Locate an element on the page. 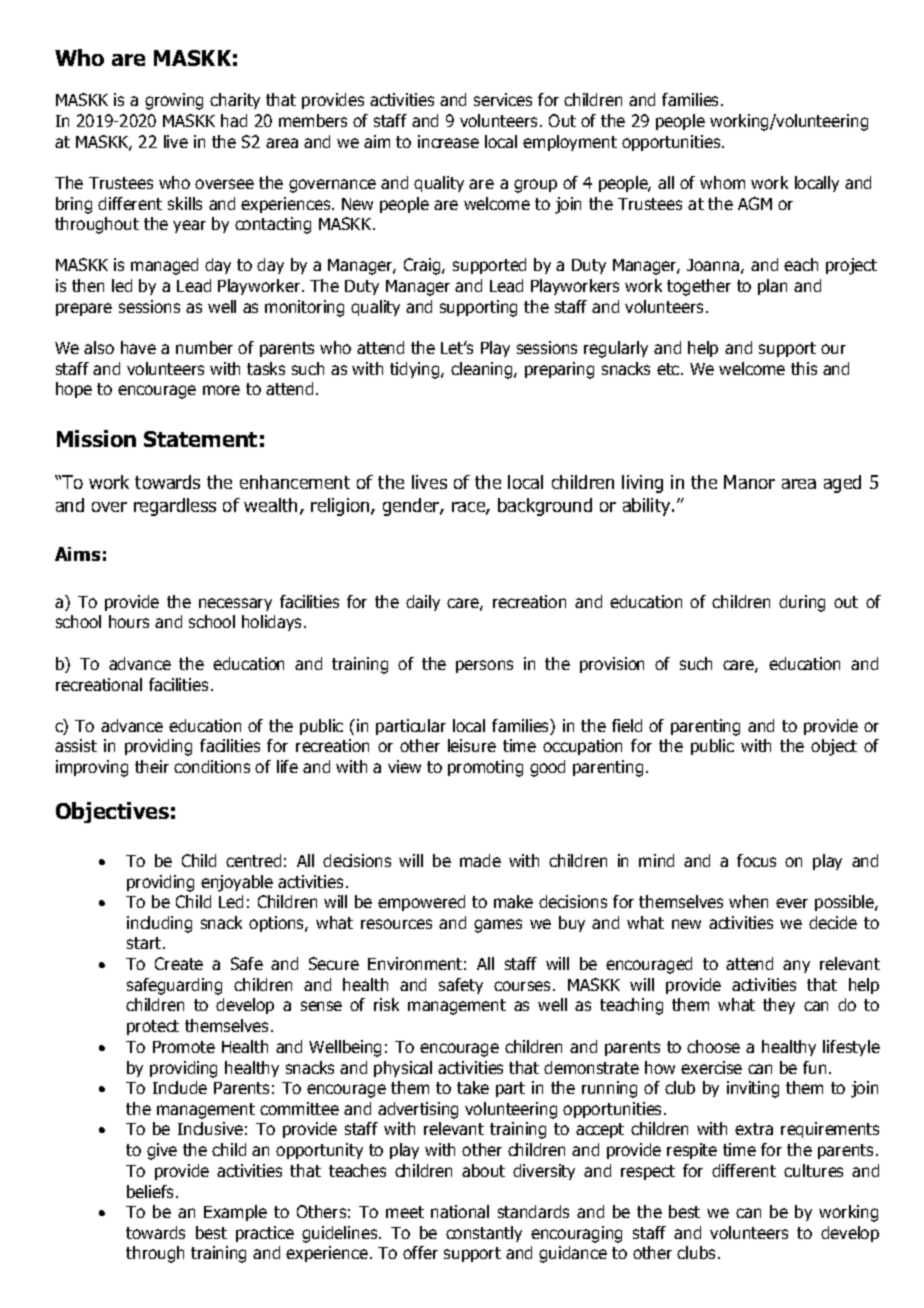 Image resolution: width=924 pixels, height=1308 pixels. promoting is located at coordinates (485, 768).
